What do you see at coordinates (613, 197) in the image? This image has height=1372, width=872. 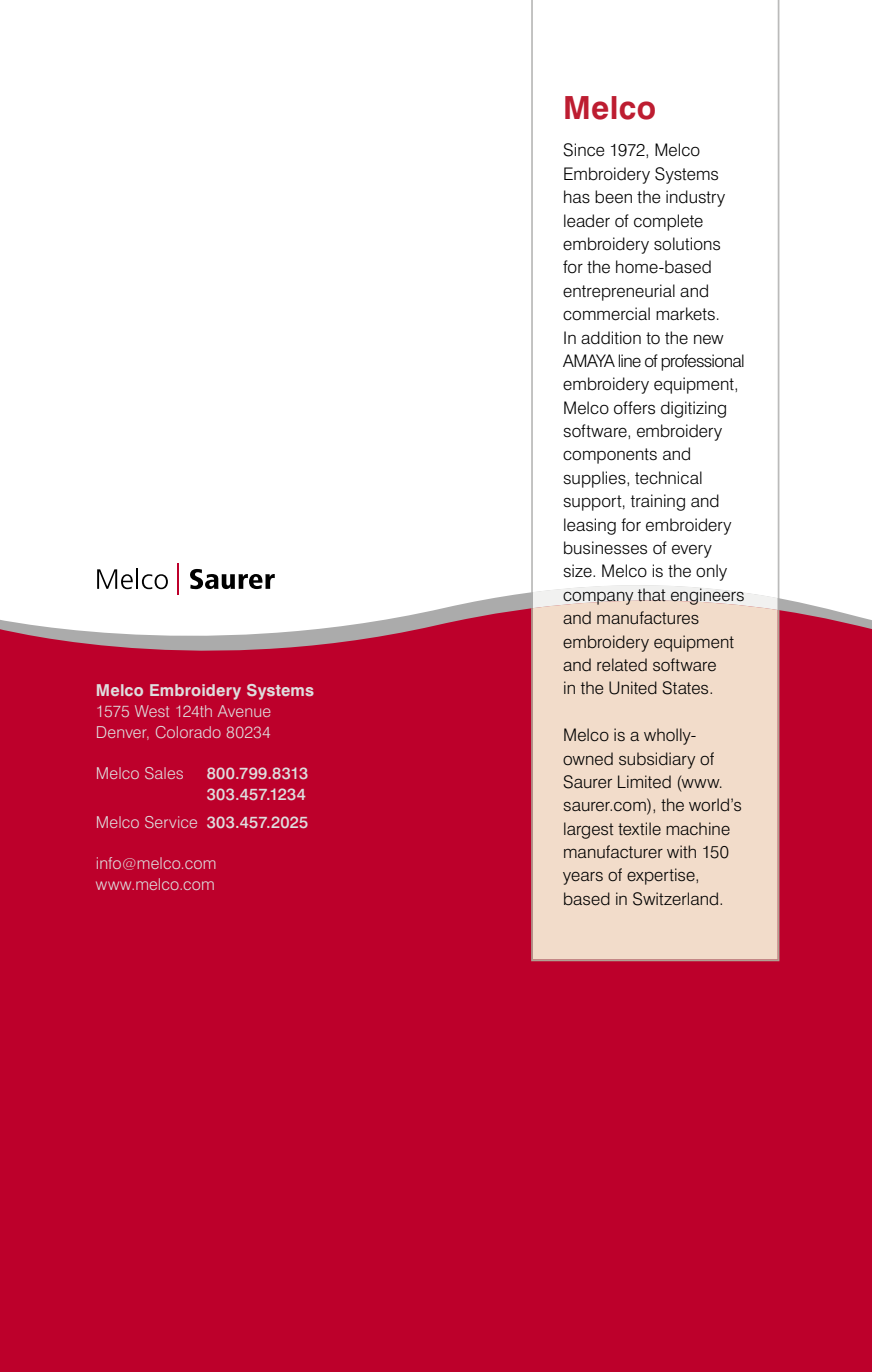 I see `been` at bounding box center [613, 197].
